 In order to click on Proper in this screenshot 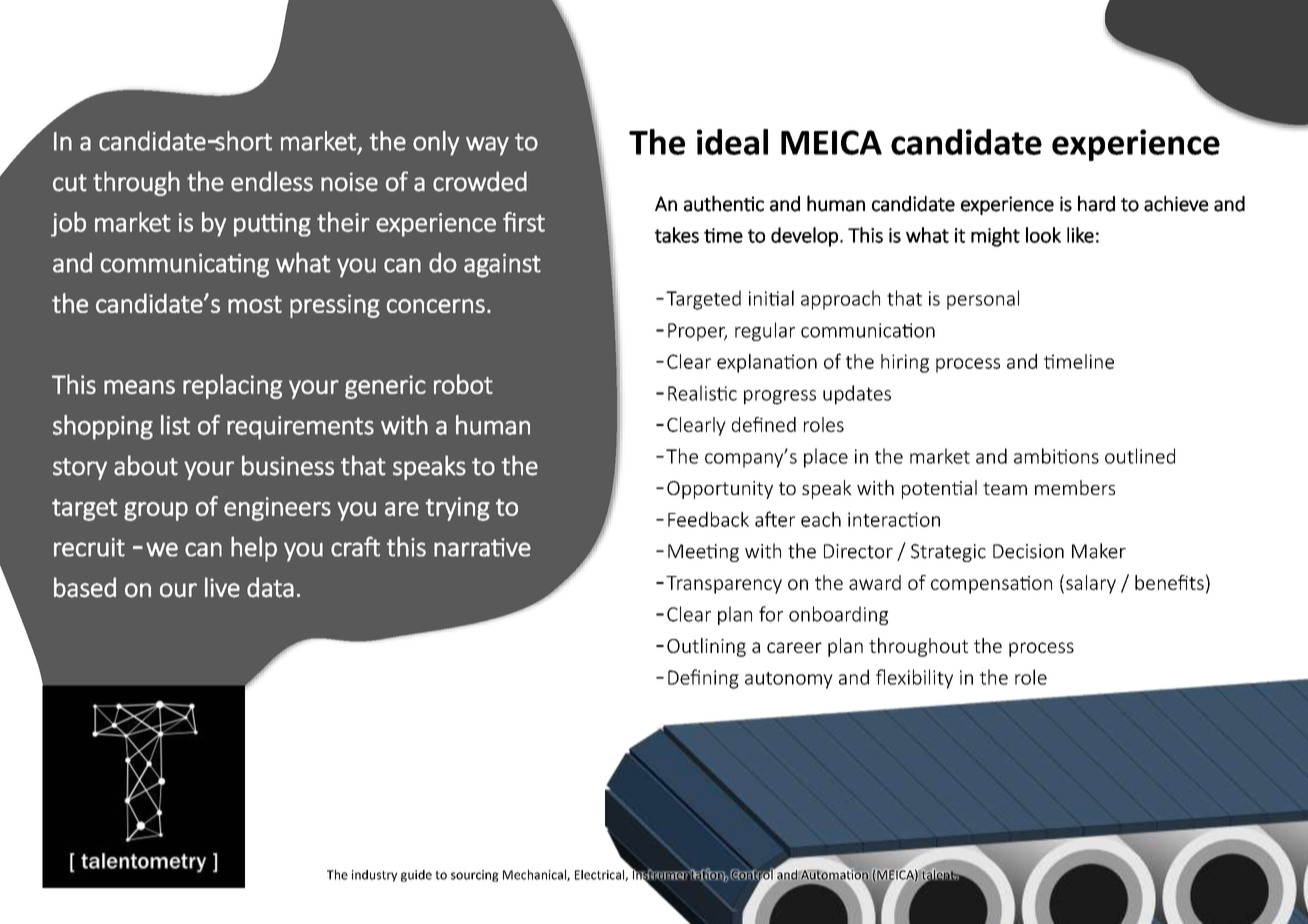, I will do `click(697, 332)`.
